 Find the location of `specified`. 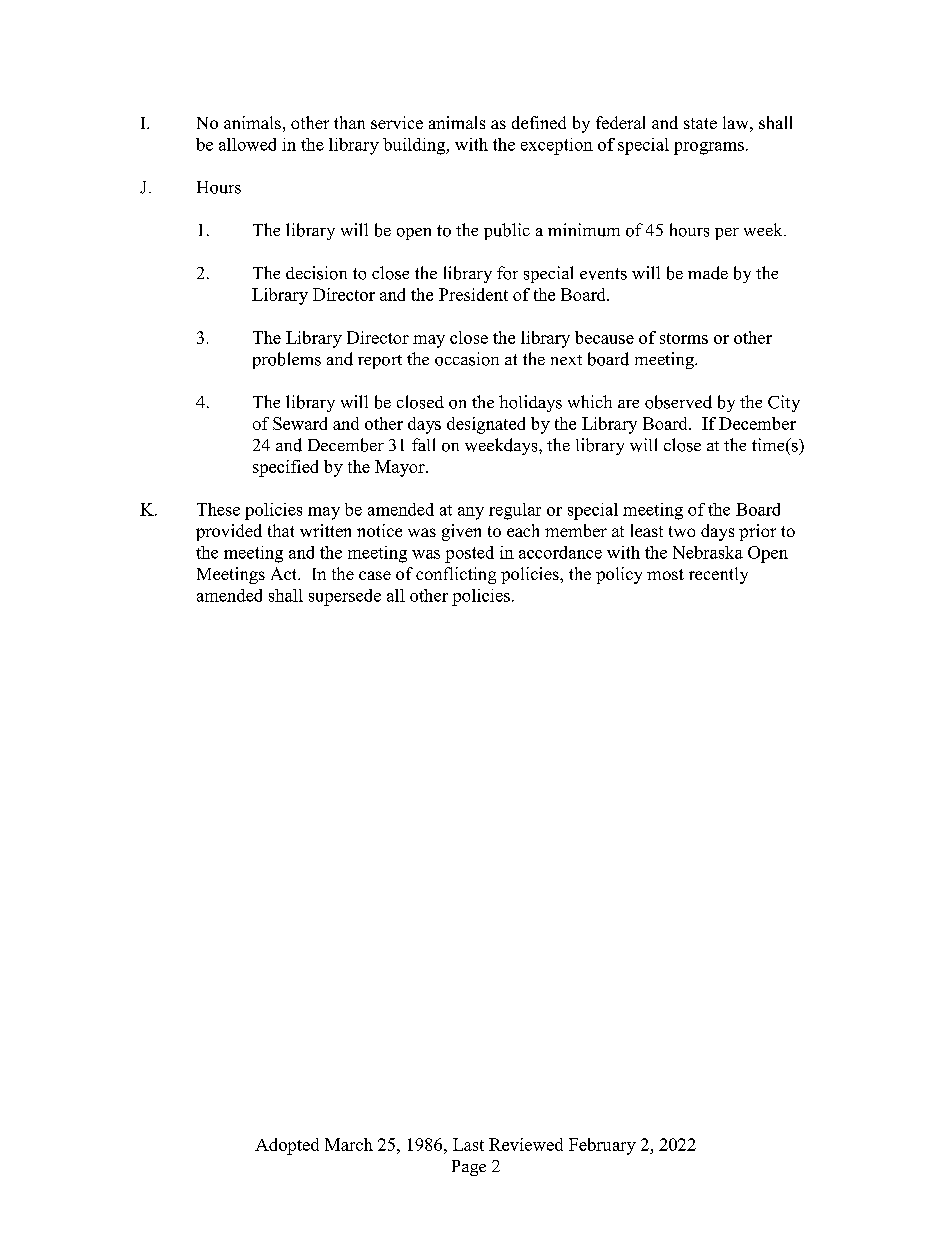

specified is located at coordinates (285, 468).
